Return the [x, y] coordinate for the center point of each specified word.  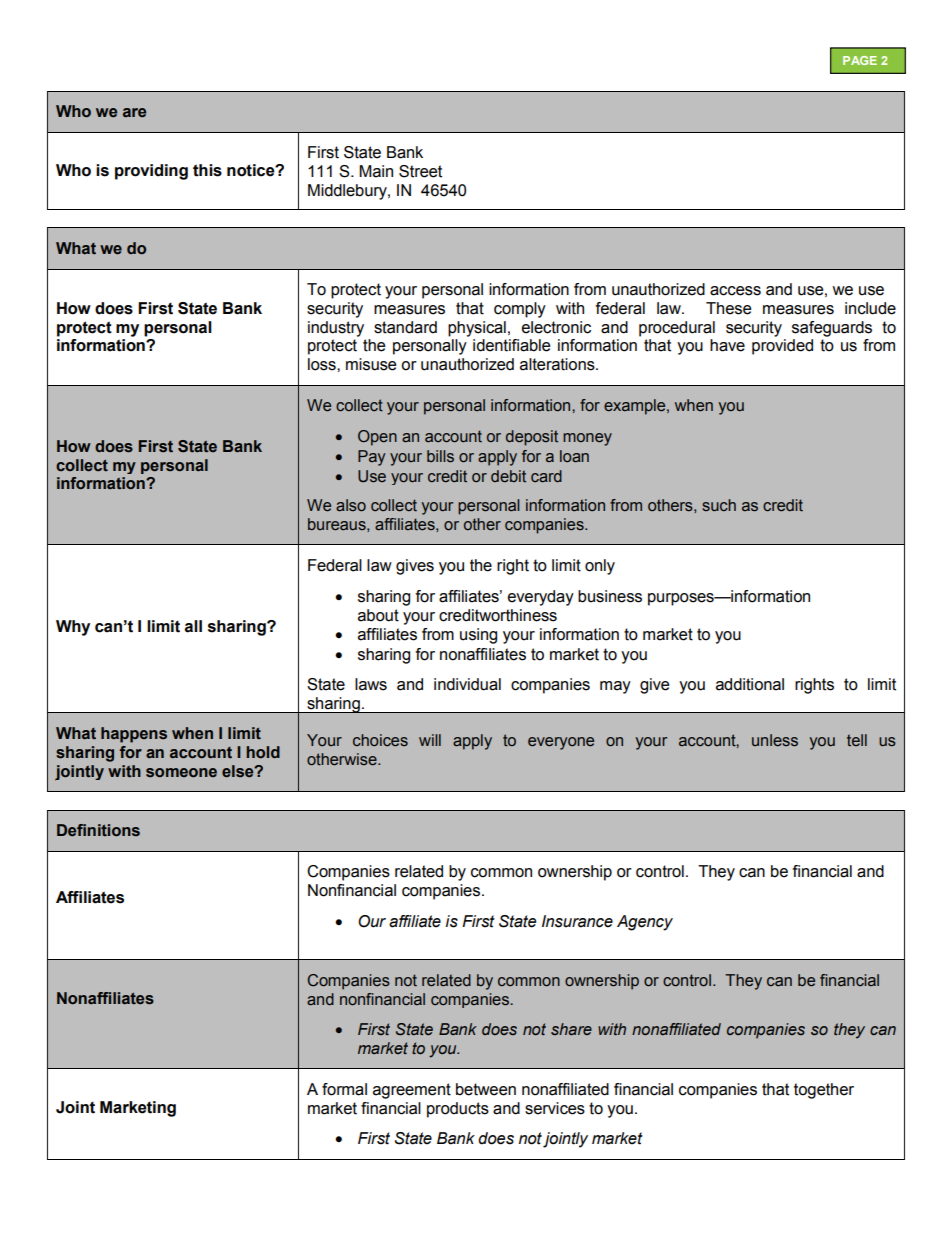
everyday [541, 598]
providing [151, 172]
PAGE [860, 60]
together [824, 1091]
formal [344, 1089]
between [486, 1089]
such [719, 505]
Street [420, 171]
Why [73, 628]
